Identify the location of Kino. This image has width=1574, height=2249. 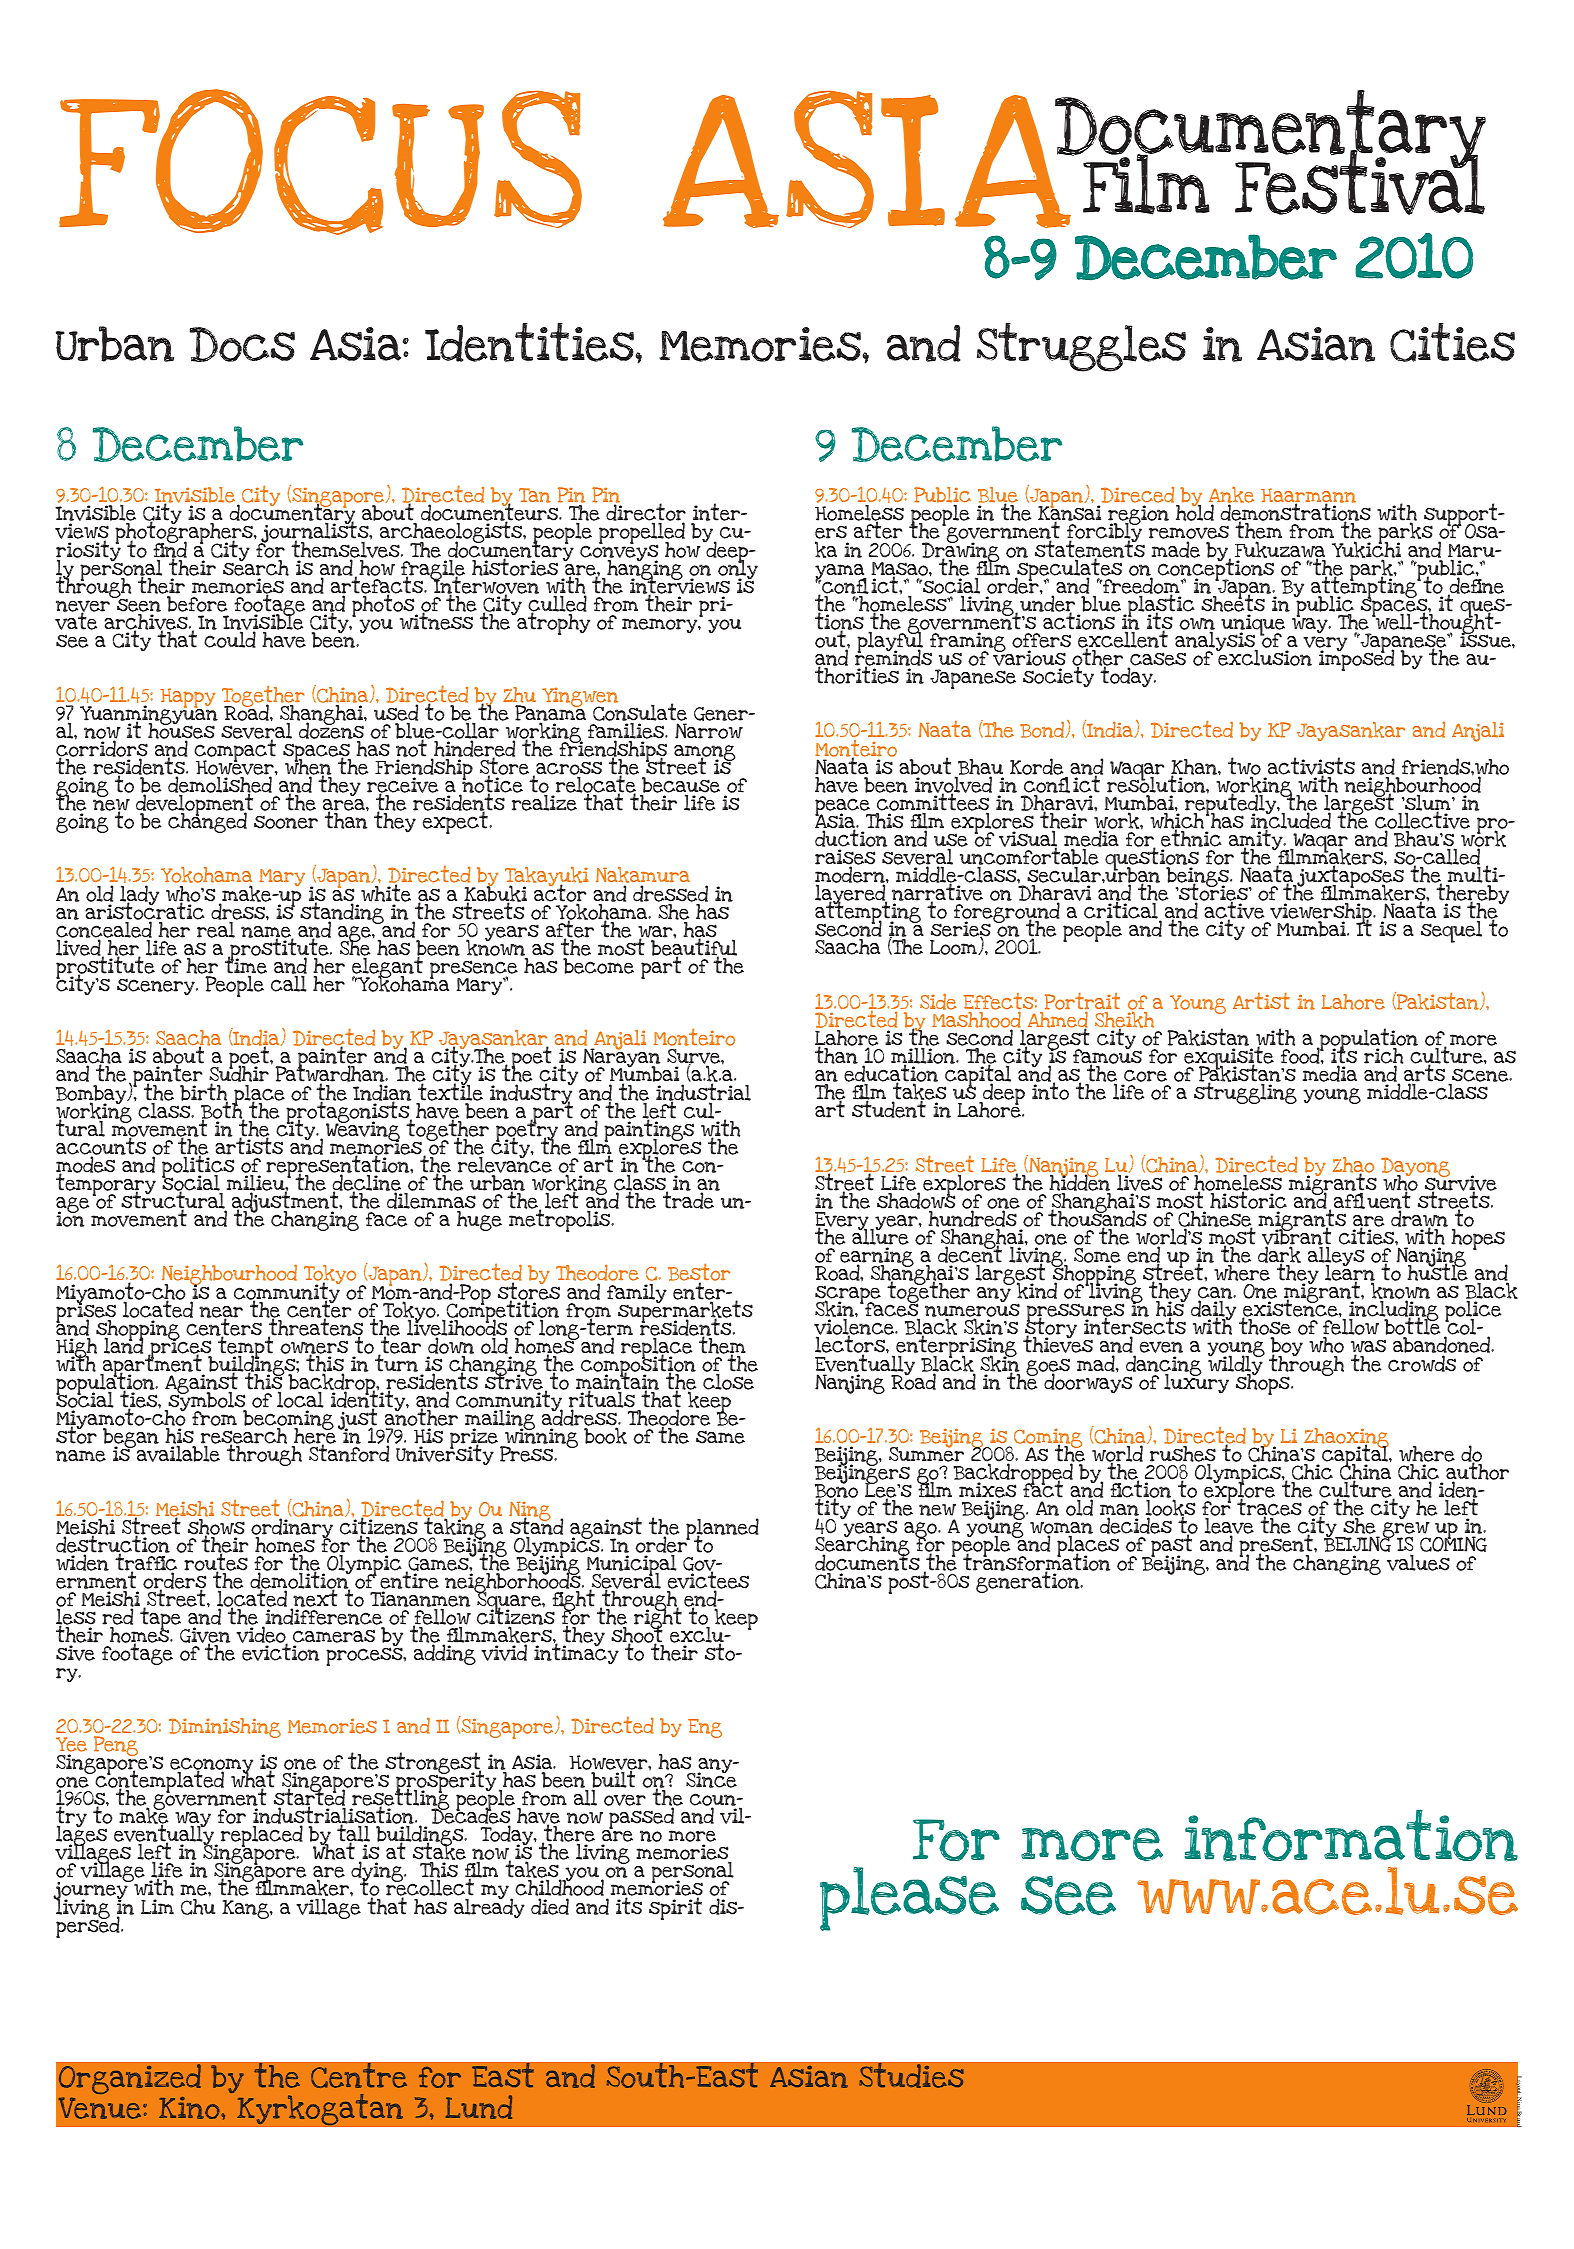
(190, 2108).
